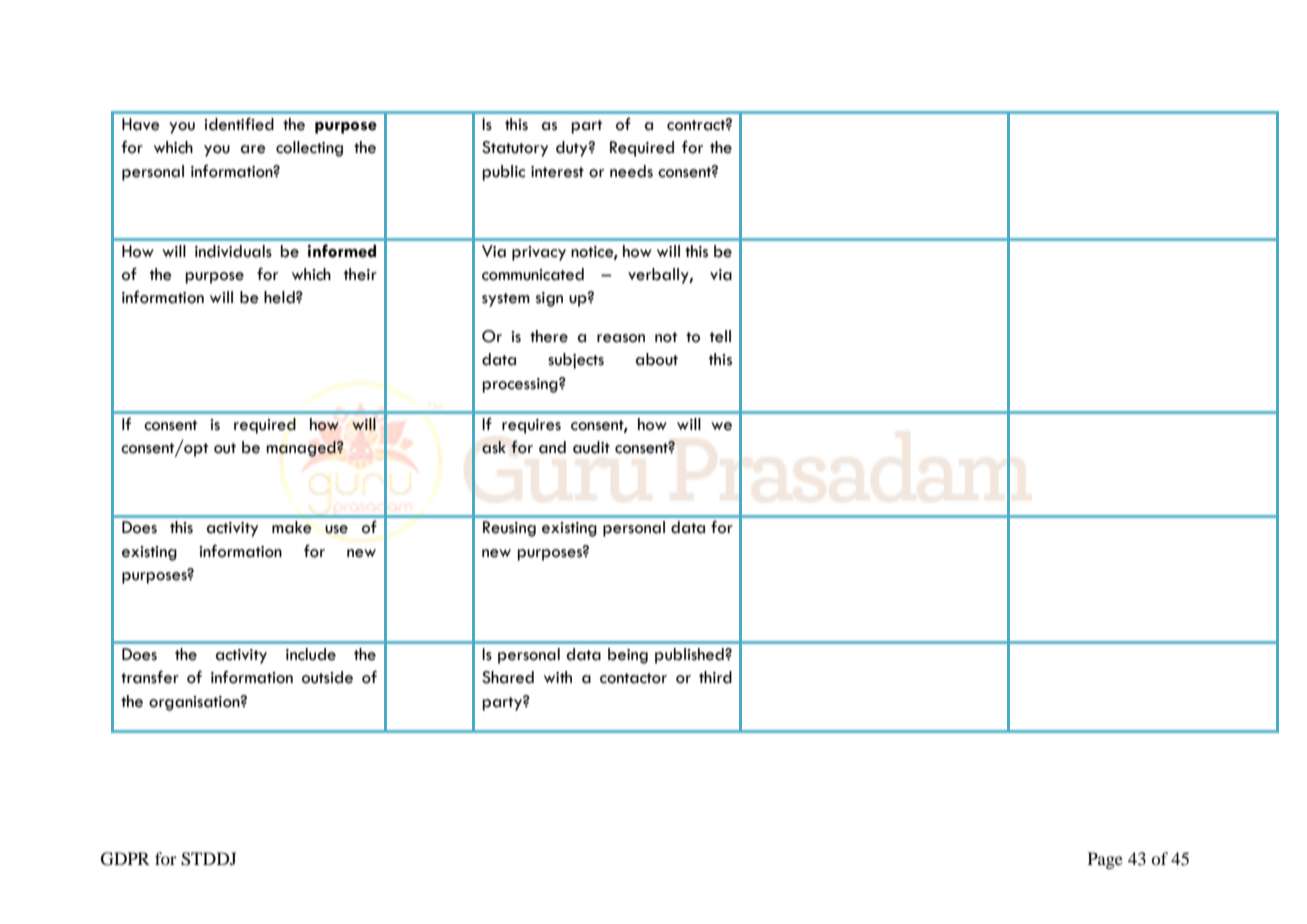  What do you see at coordinates (621, 338) in the screenshot?
I see `reason` at bounding box center [621, 338].
